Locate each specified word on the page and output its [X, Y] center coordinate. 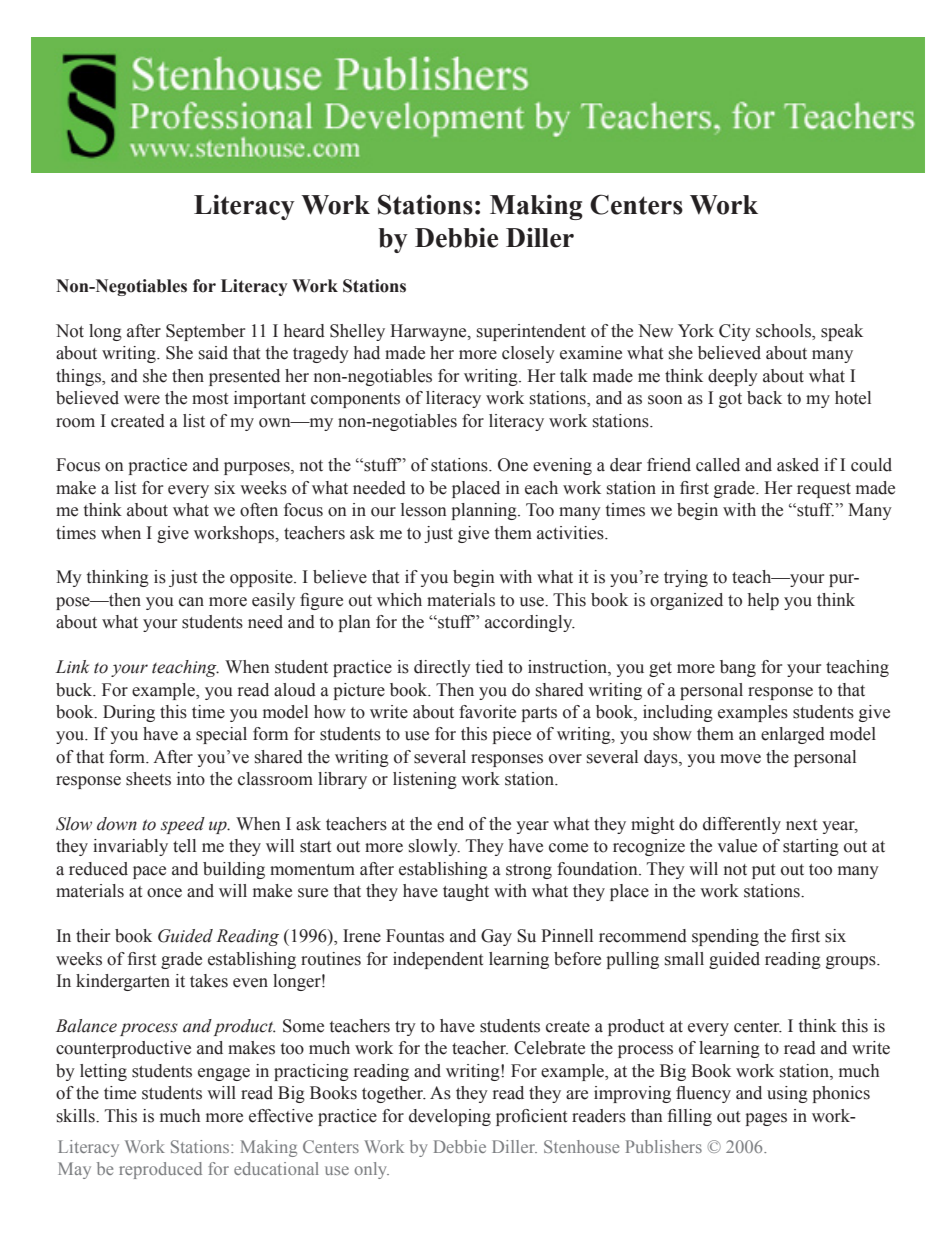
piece [511, 735]
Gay [496, 937]
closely [528, 354]
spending [725, 937]
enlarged [793, 735]
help [763, 601]
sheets [148, 779]
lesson [424, 510]
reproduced [160, 1170]
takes [209, 981]
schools [784, 332]
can [191, 602]
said [213, 353]
